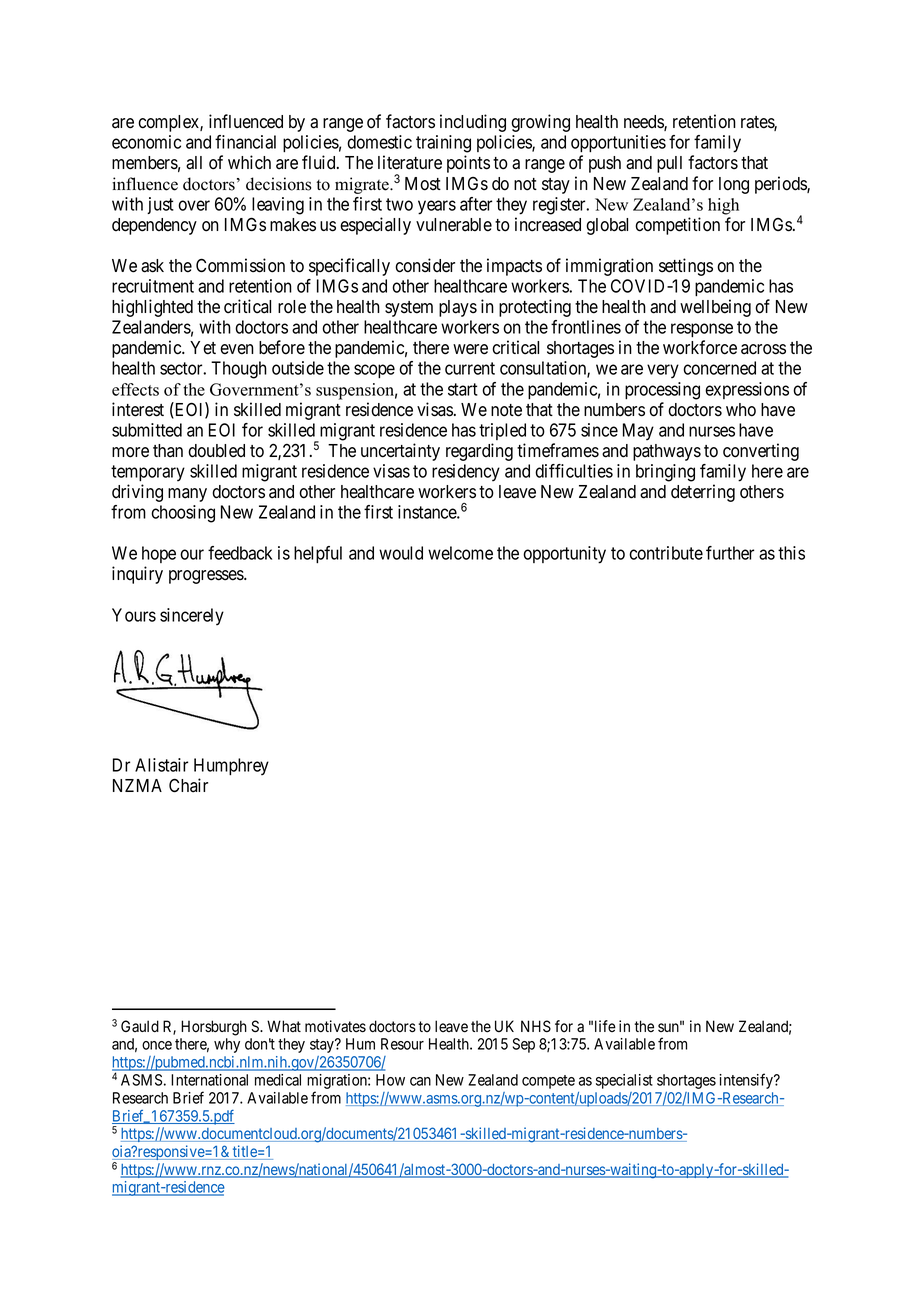  I want to click on why, so click(227, 1045).
